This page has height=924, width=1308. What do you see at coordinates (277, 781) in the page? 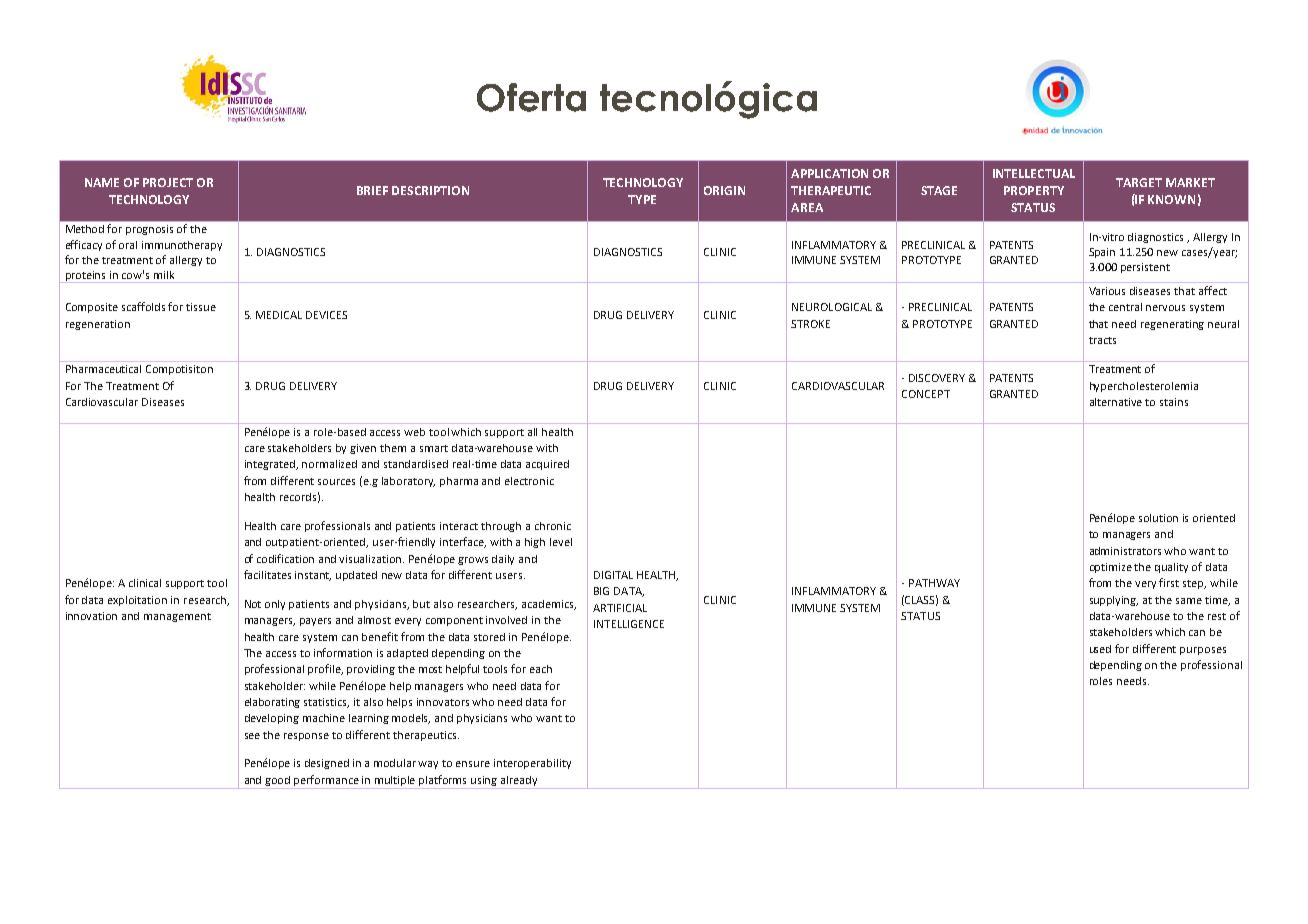
I see `good` at bounding box center [277, 781].
